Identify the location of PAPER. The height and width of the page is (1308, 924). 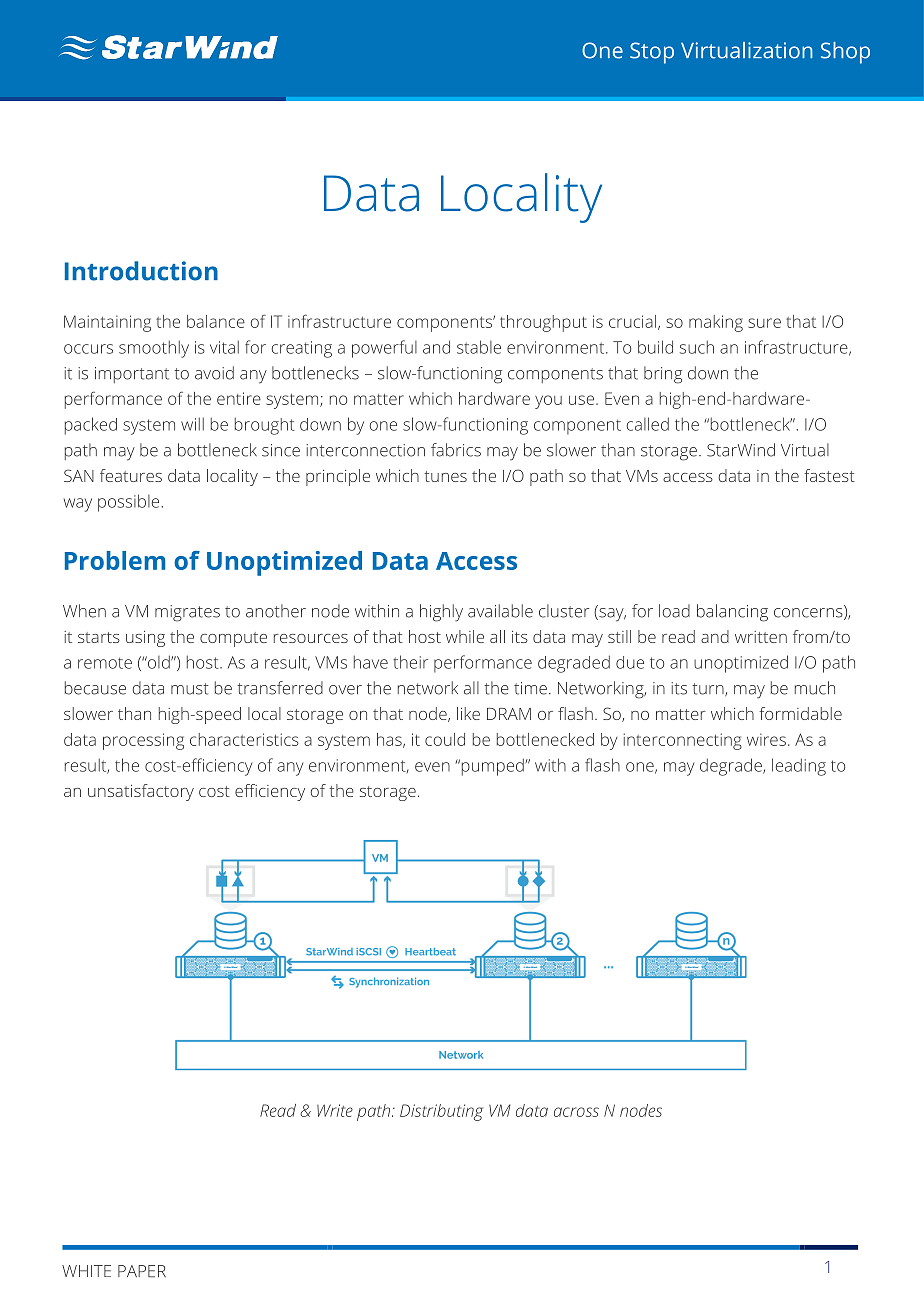
(142, 1271).
